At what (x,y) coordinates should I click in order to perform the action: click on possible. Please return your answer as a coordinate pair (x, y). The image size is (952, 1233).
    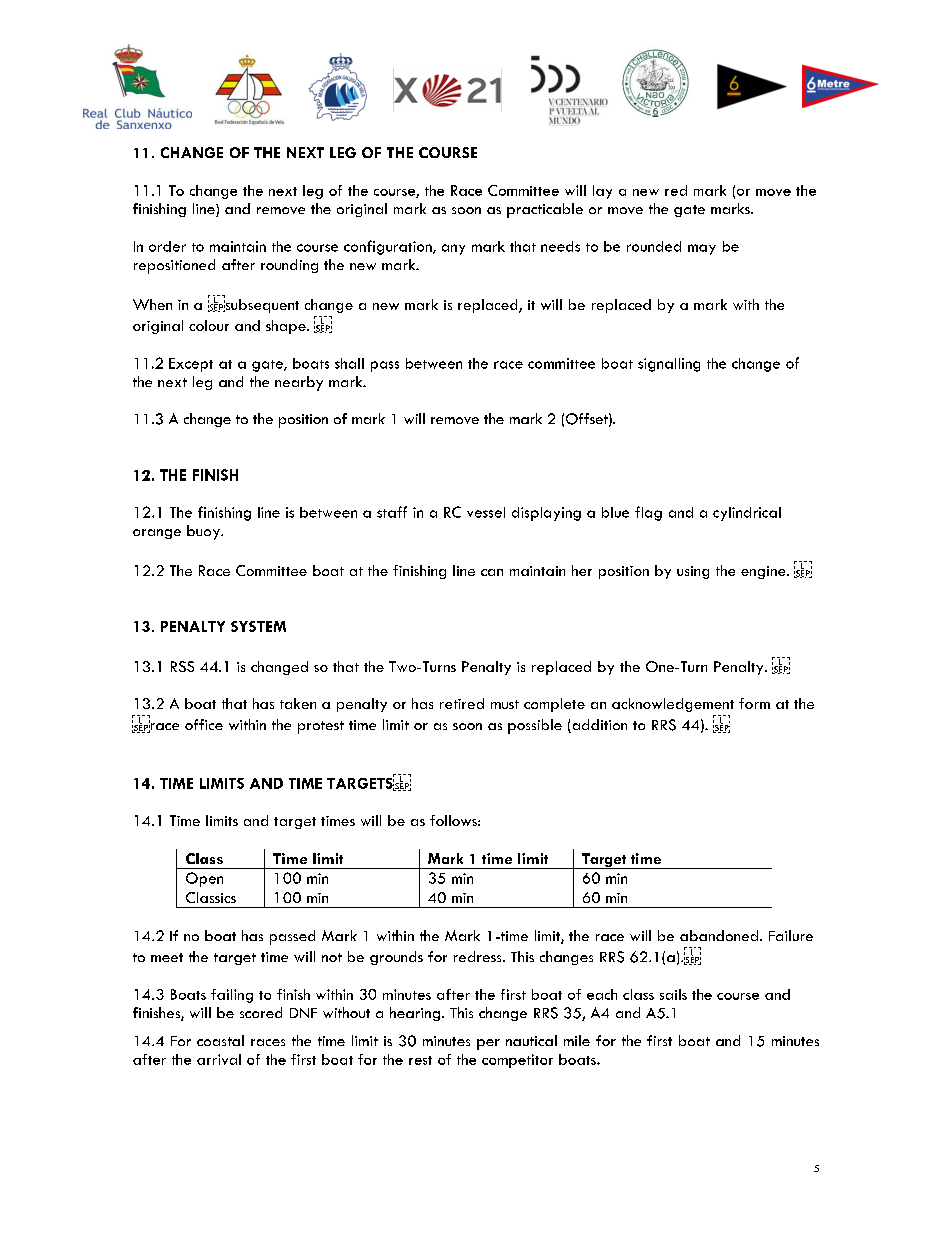
    Looking at the image, I should click on (535, 726).
